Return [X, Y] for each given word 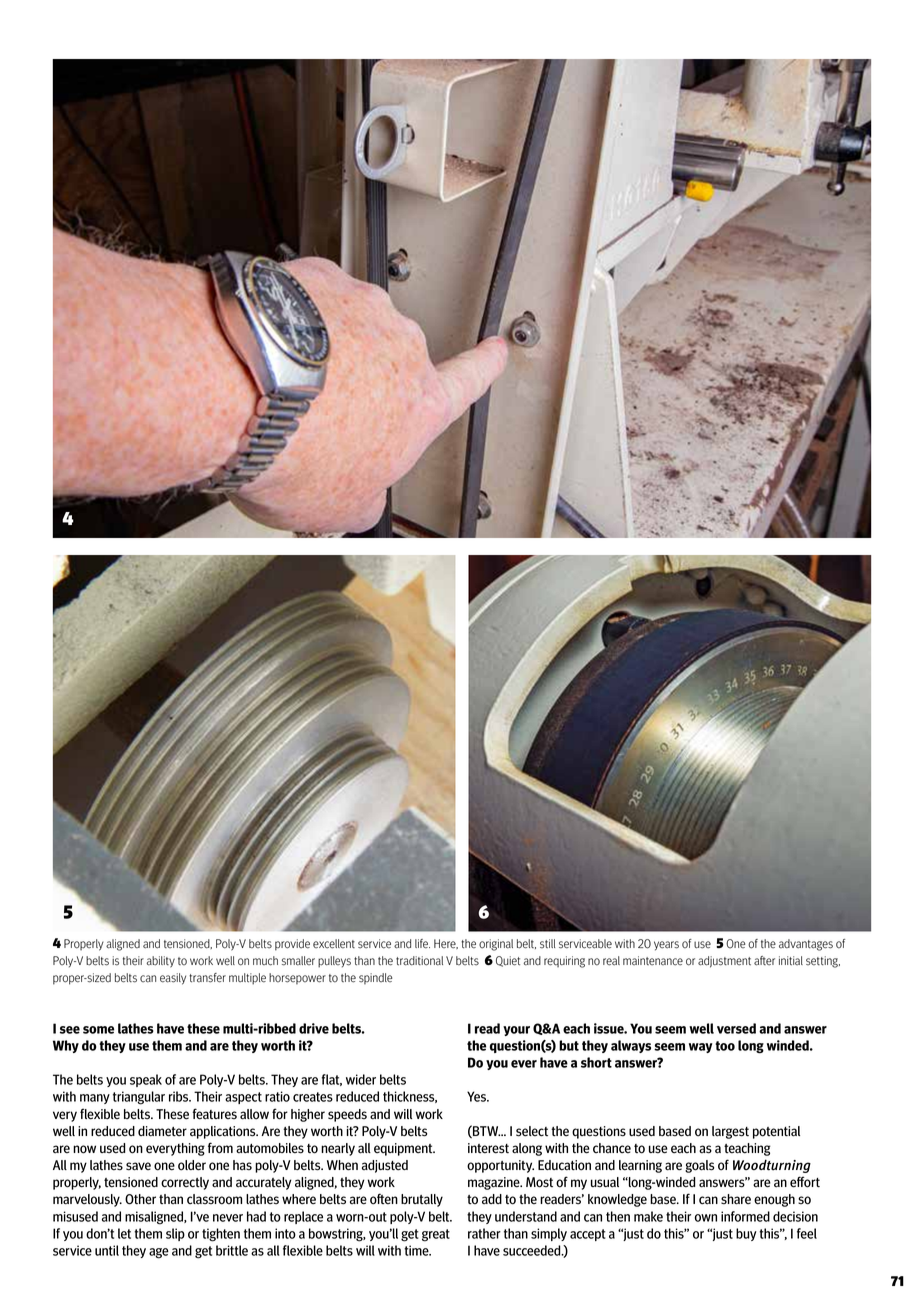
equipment [404, 1149]
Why [66, 1046]
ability [160, 962]
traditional [419, 961]
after [764, 961]
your [516, 1031]
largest [730, 1132]
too [725, 1046]
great [436, 1235]
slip [175, 1234]
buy [746, 1234]
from [220, 1148]
